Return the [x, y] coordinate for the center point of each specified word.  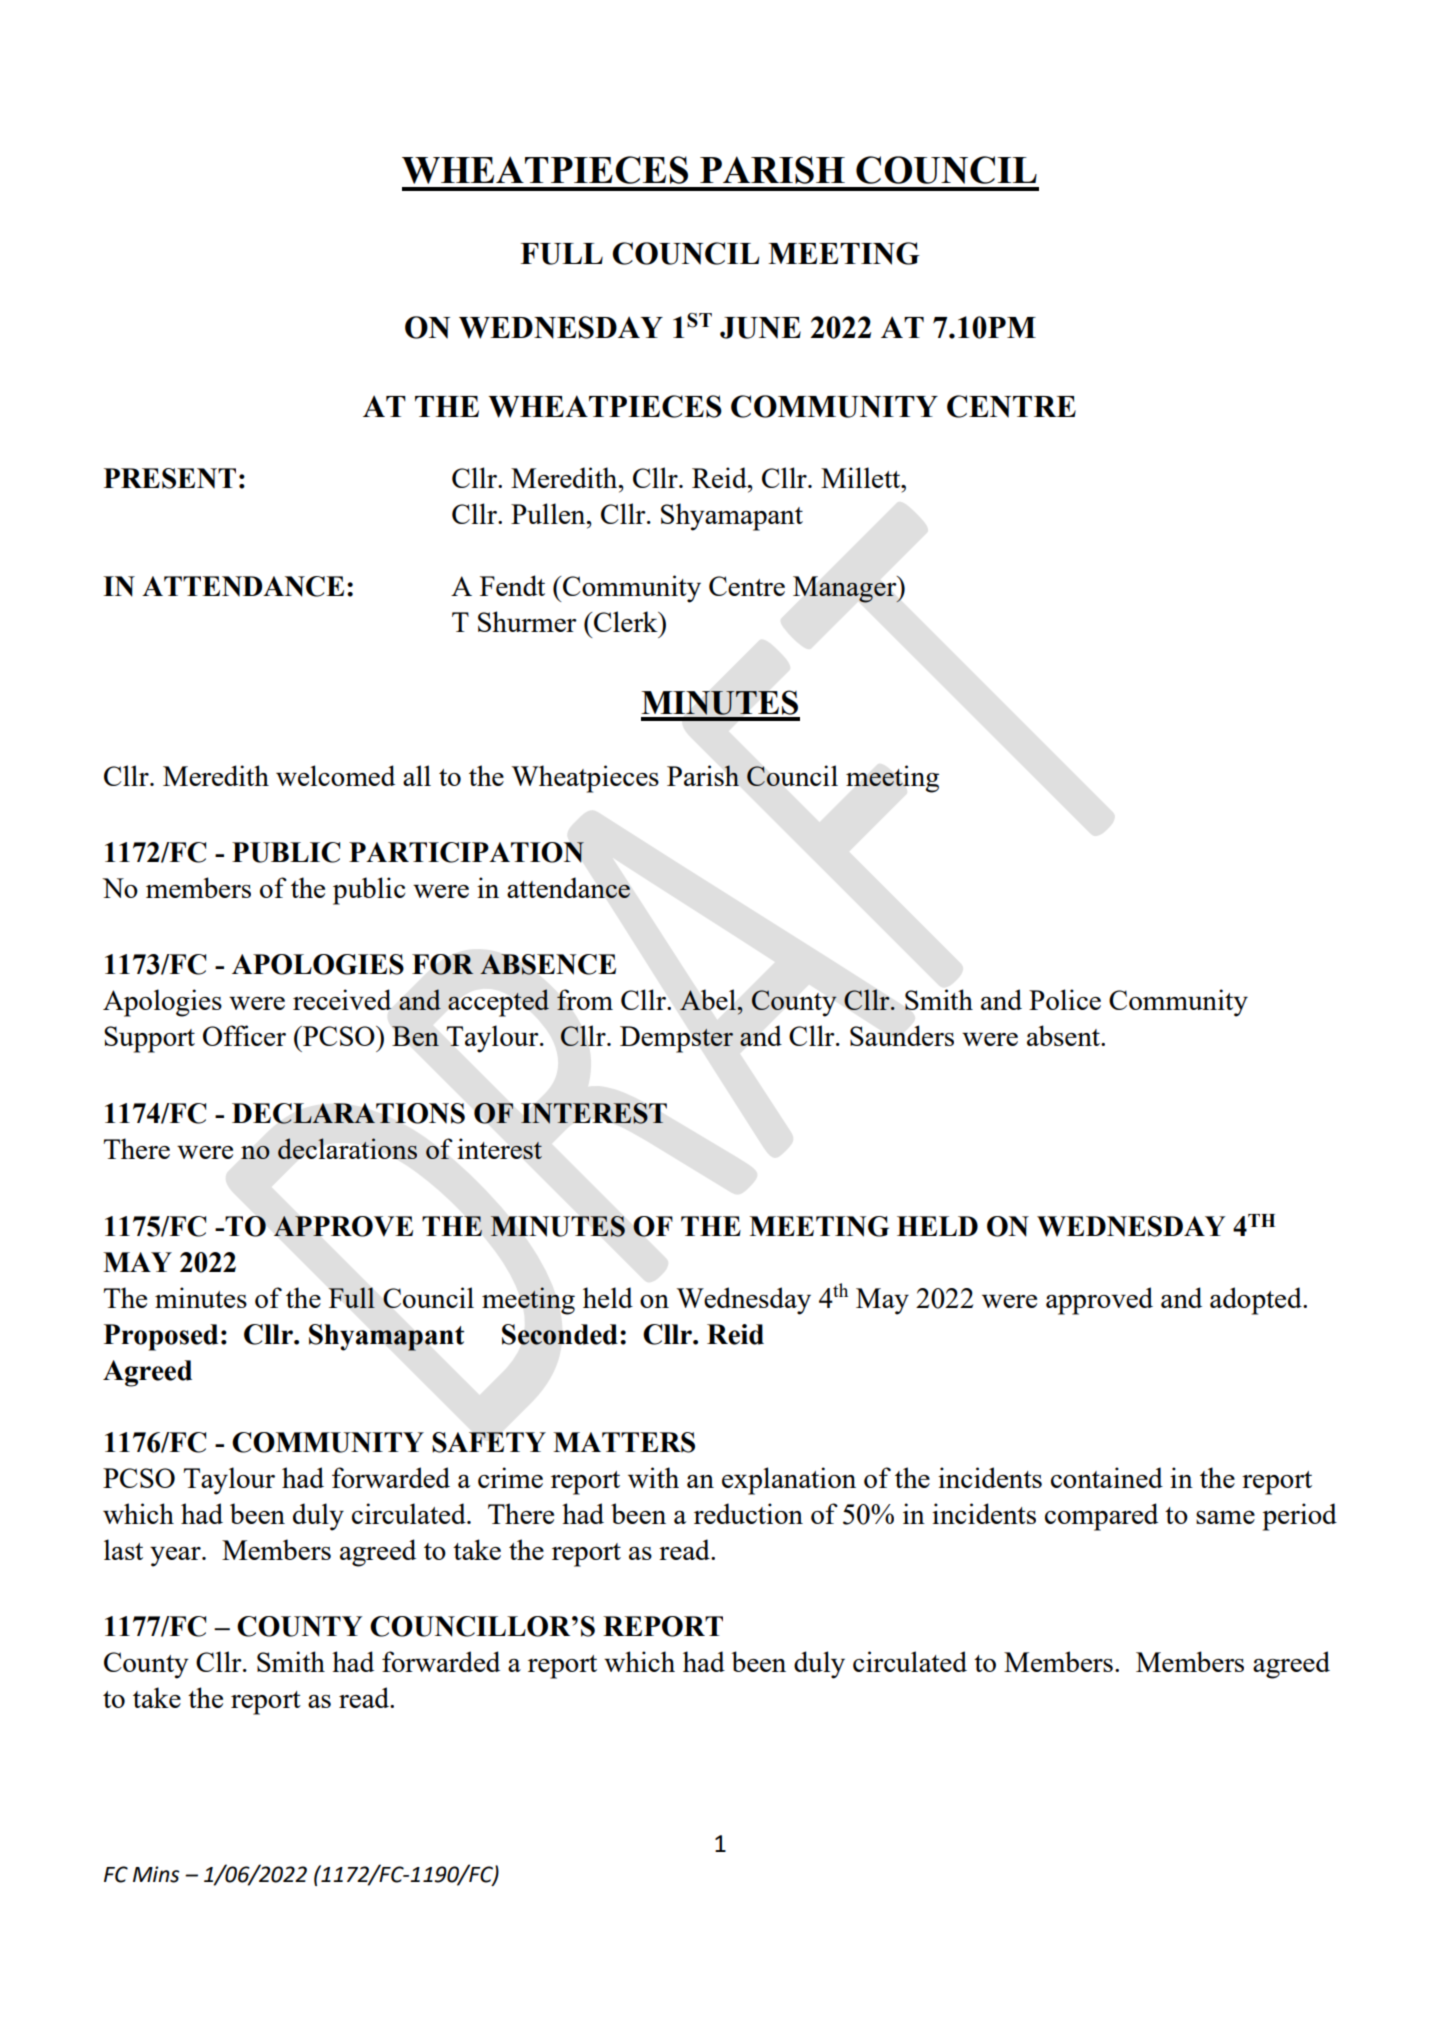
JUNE [760, 328]
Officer [244, 1035]
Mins [156, 1874]
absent [1064, 1035]
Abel [708, 1000]
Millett [862, 477]
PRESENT [170, 478]
